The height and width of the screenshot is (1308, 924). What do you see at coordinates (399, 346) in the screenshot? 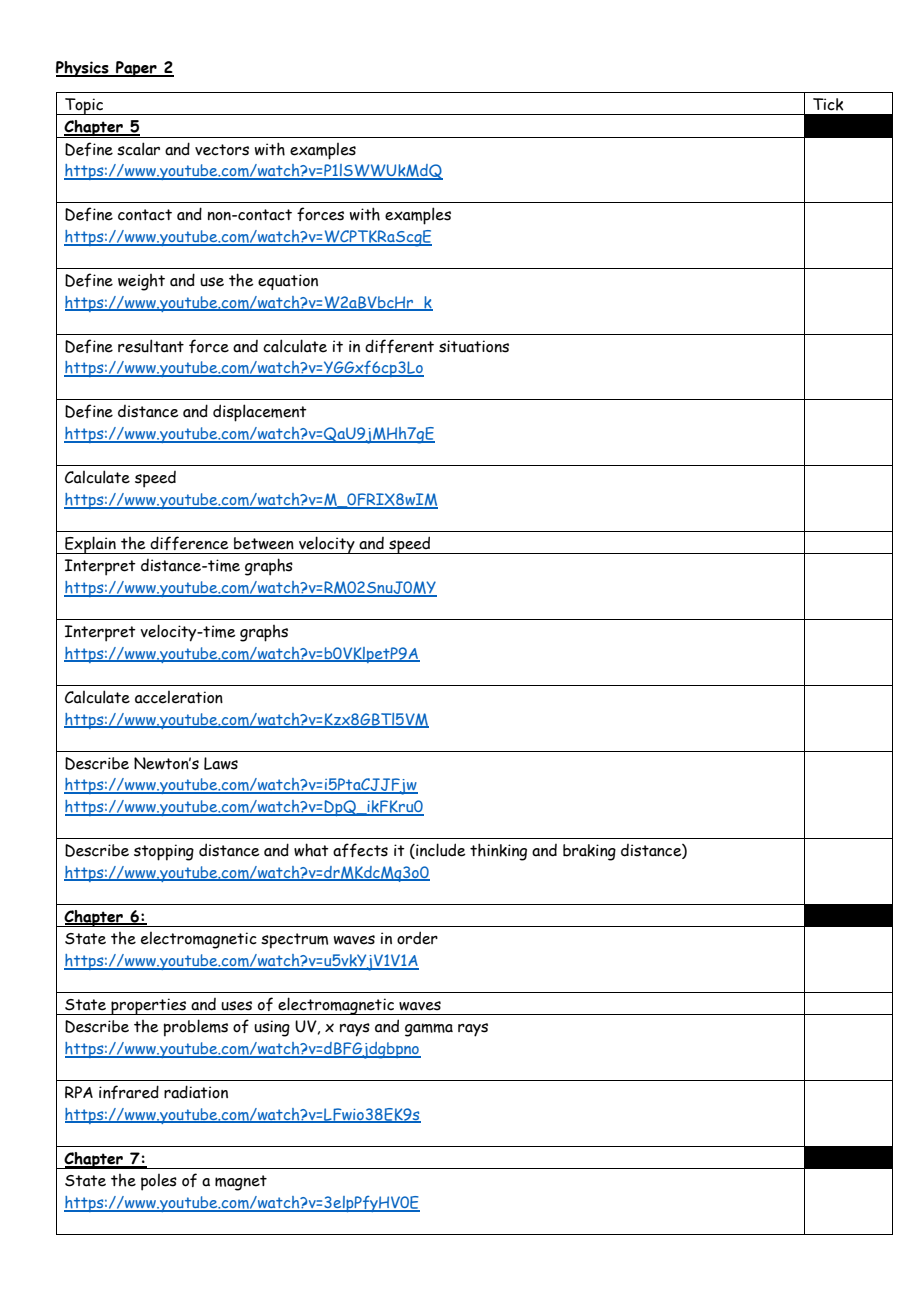
I see `different` at bounding box center [399, 346].
